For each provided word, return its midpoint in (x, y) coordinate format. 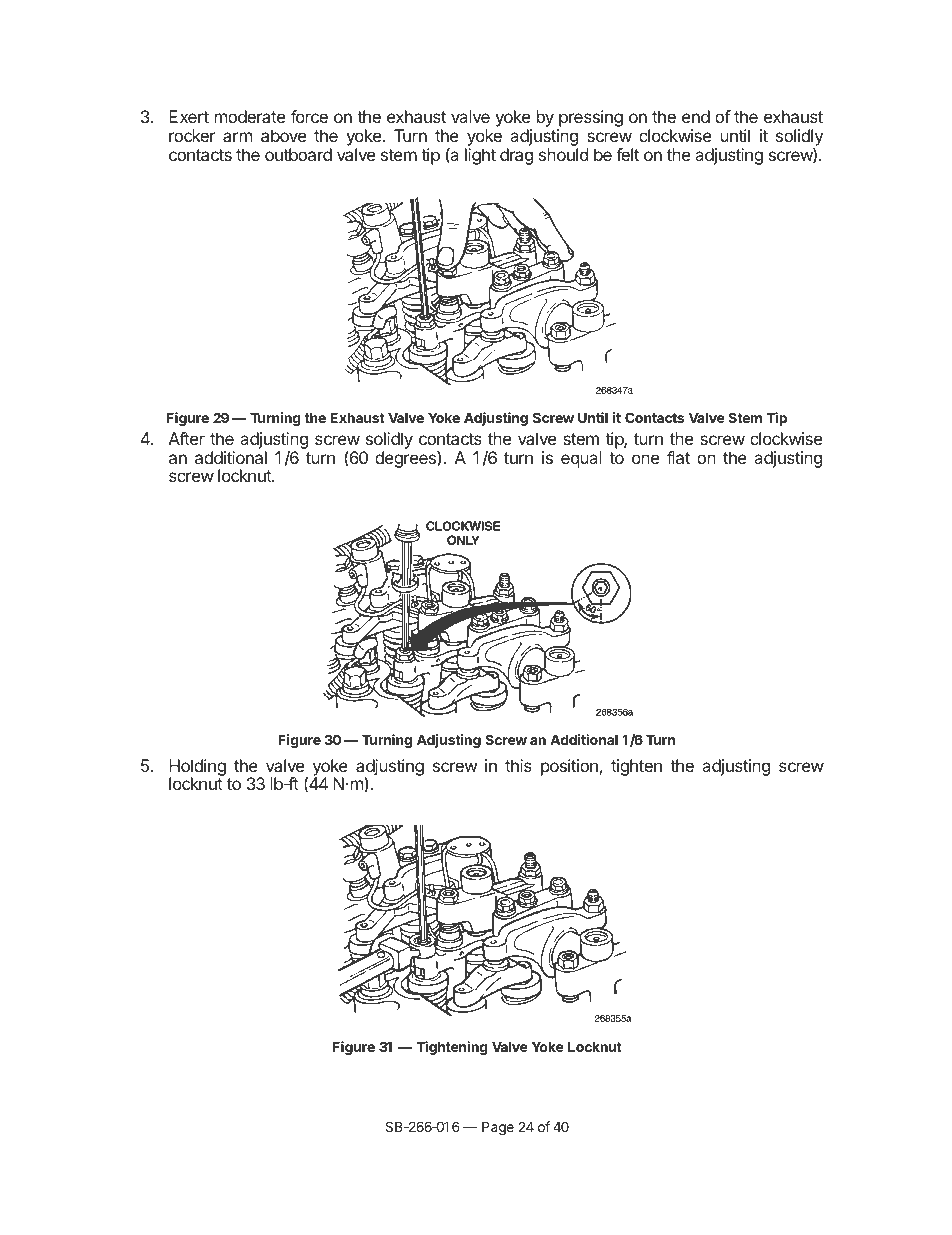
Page (498, 1128)
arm (237, 137)
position (569, 767)
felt (627, 154)
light (480, 156)
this (518, 765)
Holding (197, 768)
